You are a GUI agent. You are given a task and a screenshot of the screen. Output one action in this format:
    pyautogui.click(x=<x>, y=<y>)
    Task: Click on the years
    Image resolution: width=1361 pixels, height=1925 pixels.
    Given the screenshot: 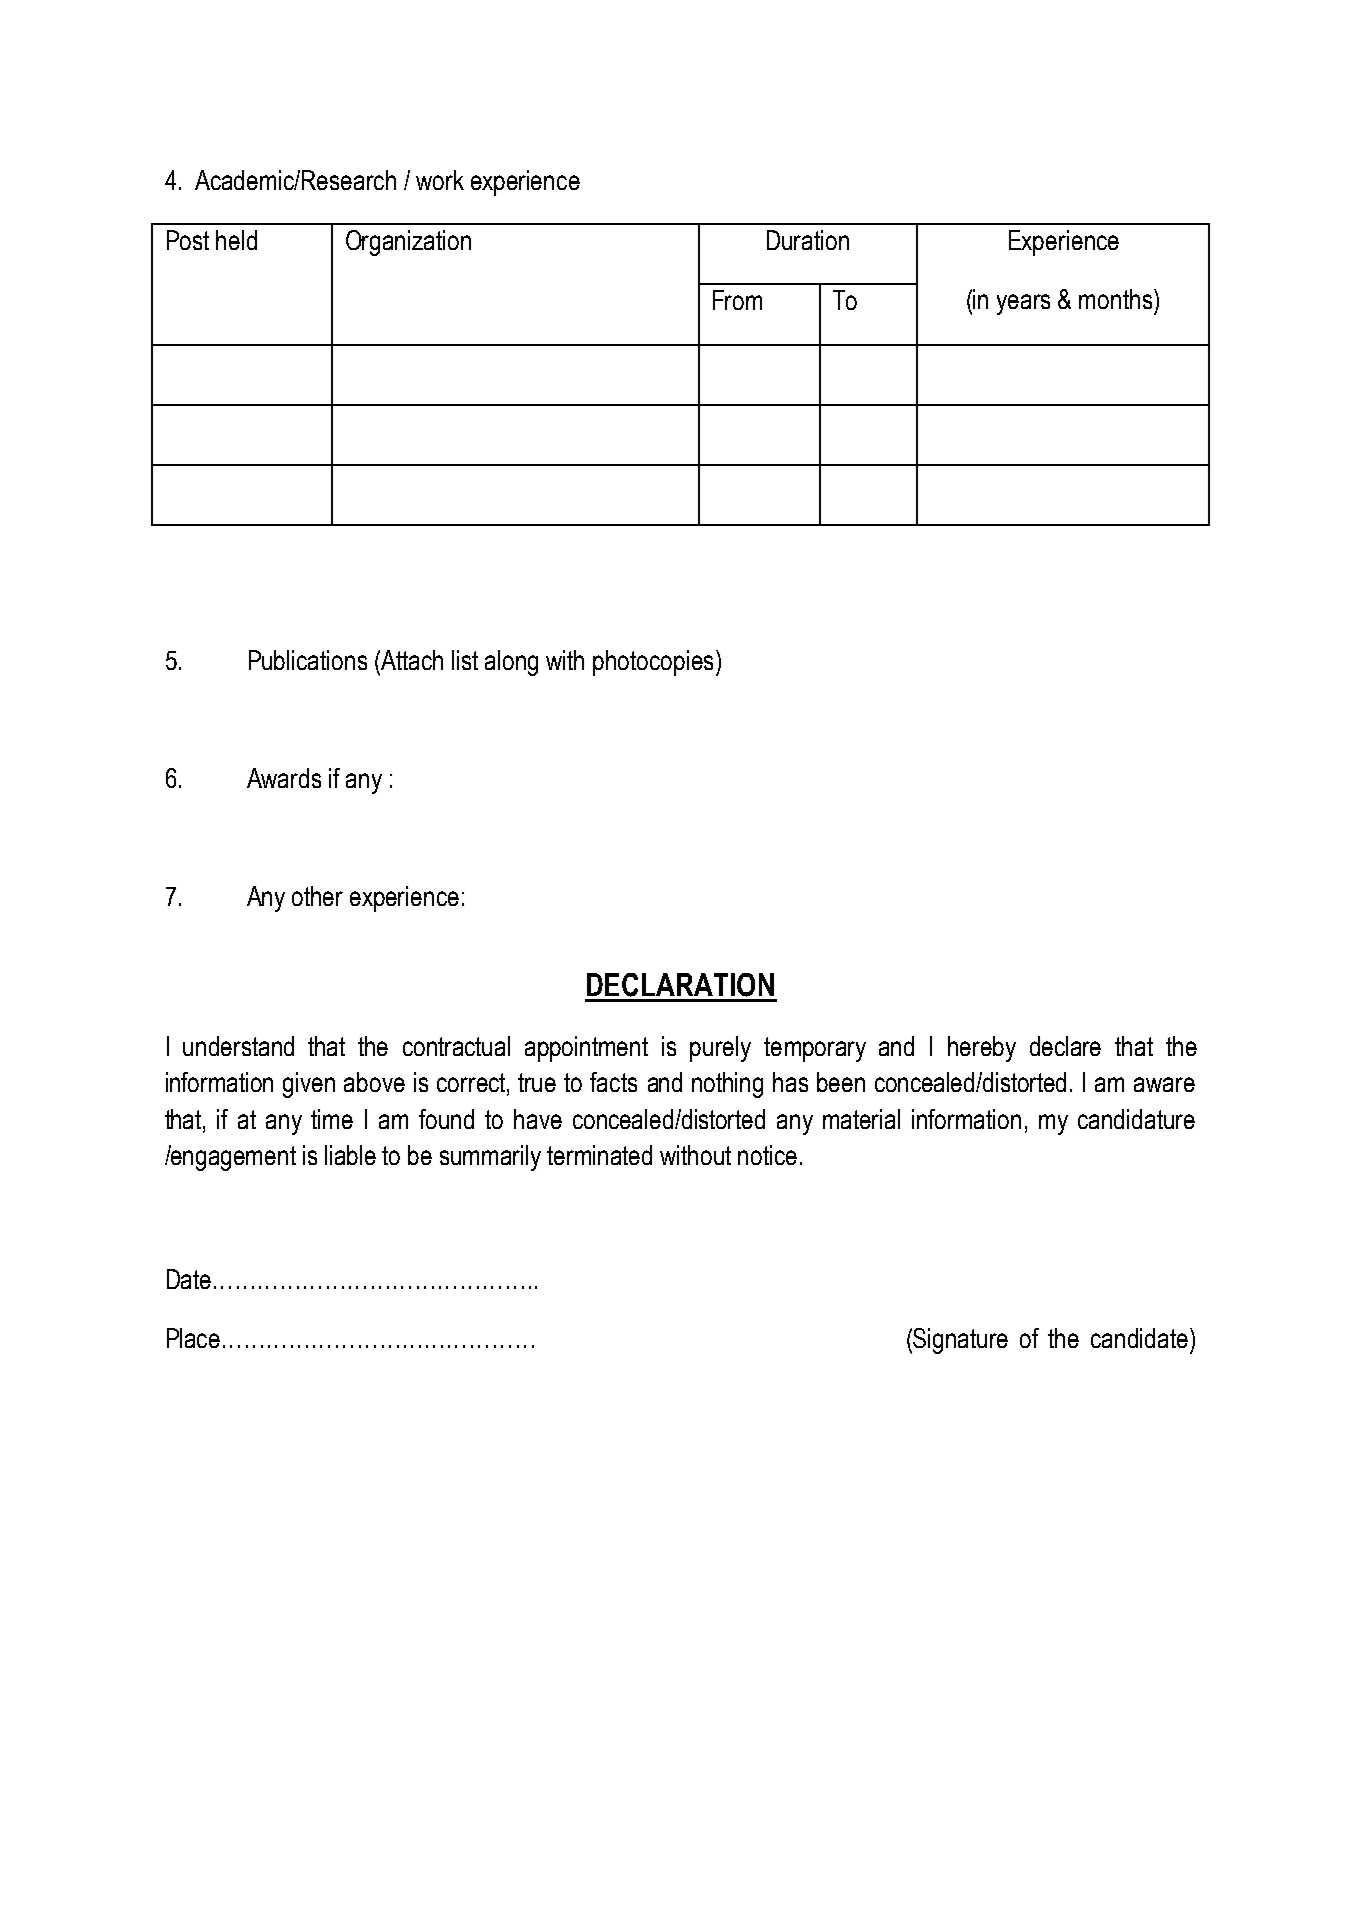 What is the action you would take?
    pyautogui.click(x=1023, y=304)
